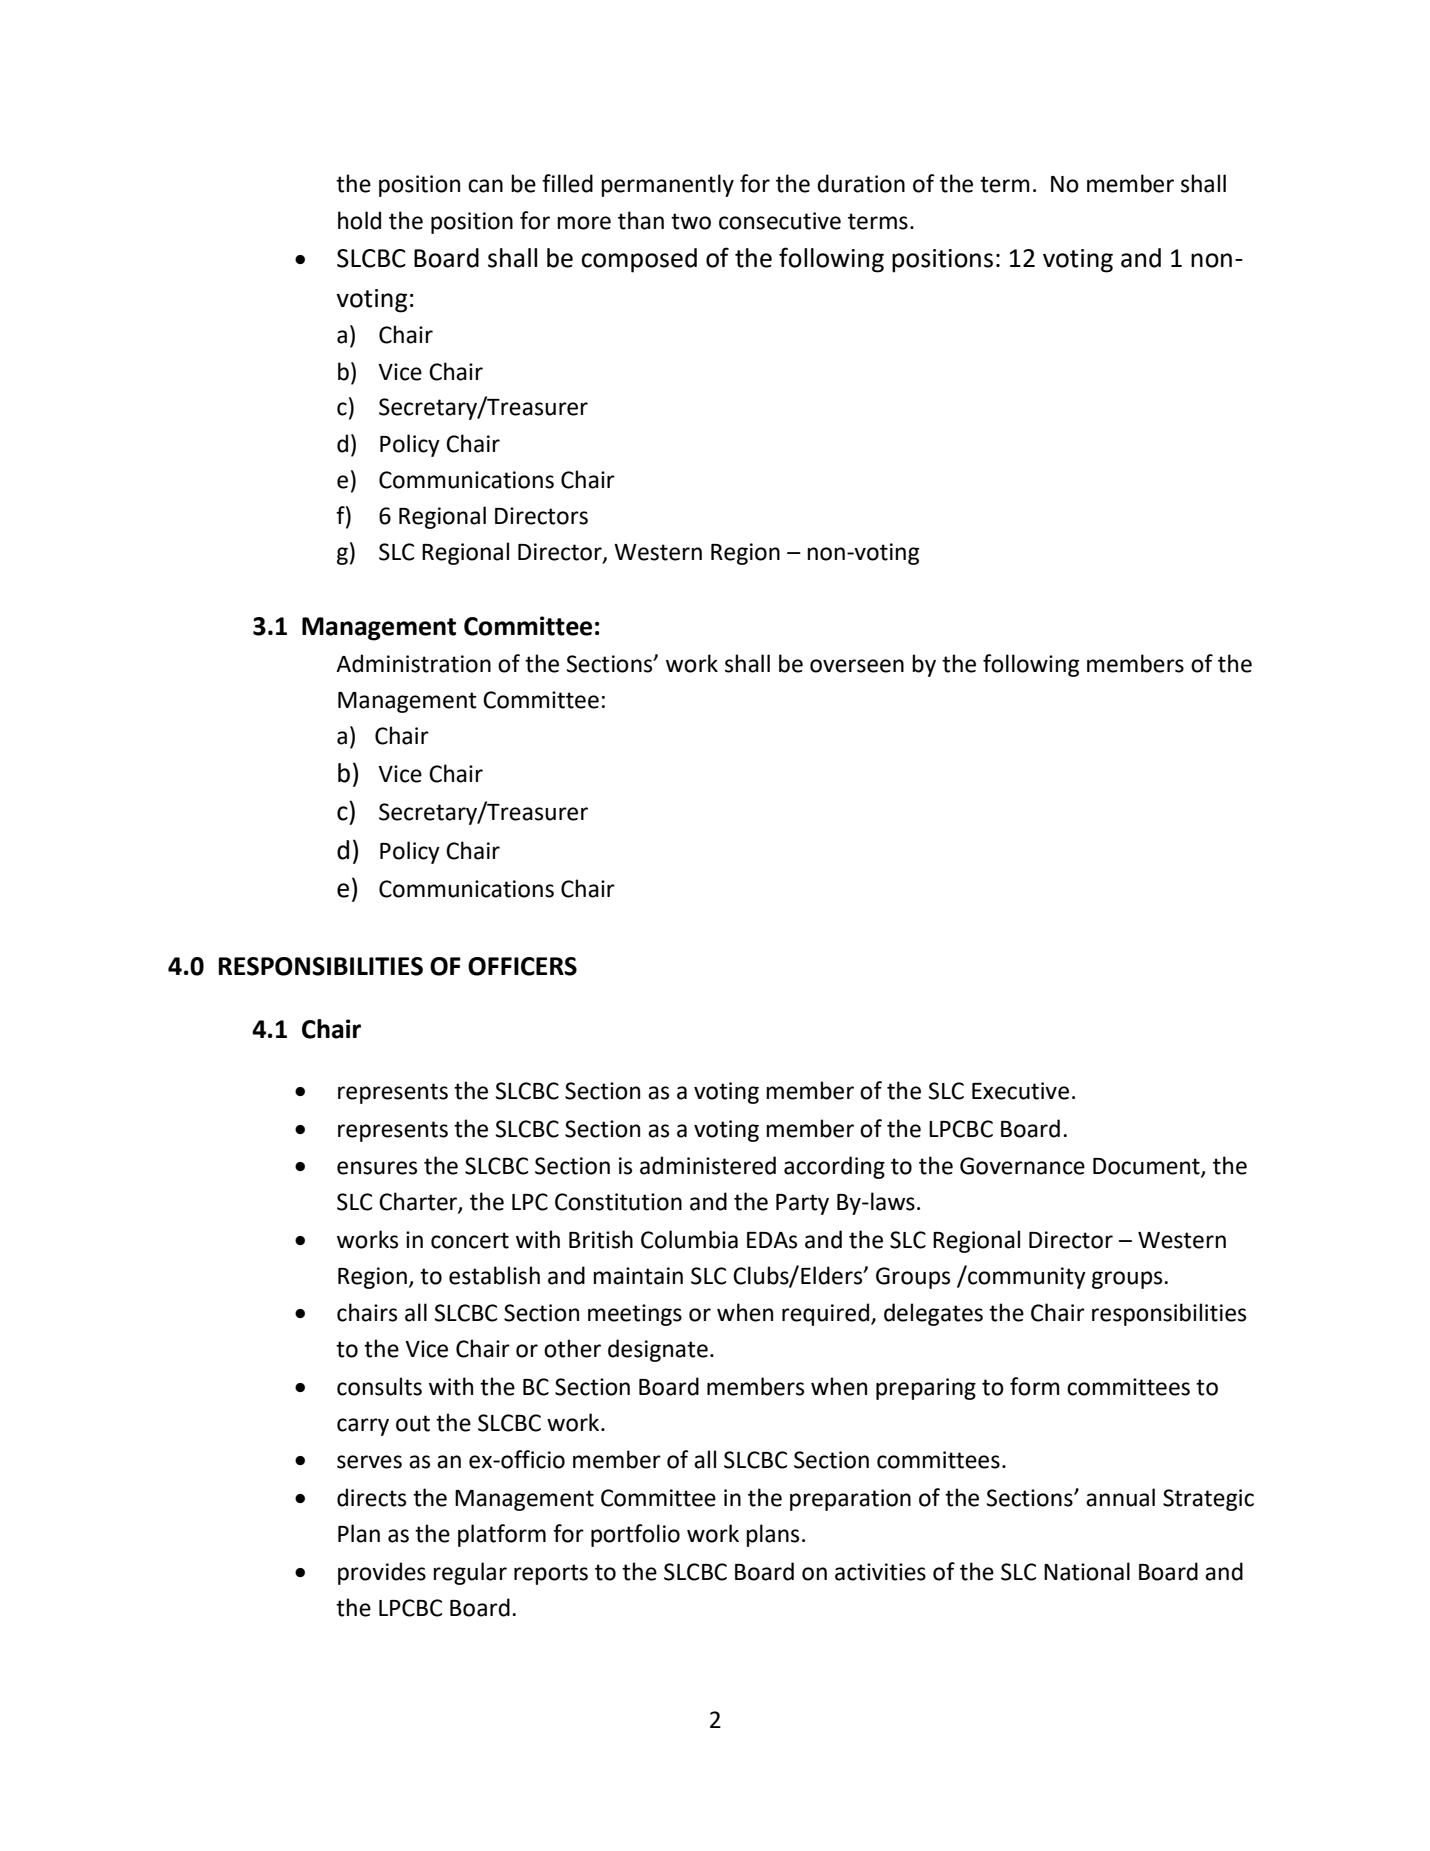 The height and width of the image is (1851, 1430). I want to click on consecutive, so click(780, 221).
